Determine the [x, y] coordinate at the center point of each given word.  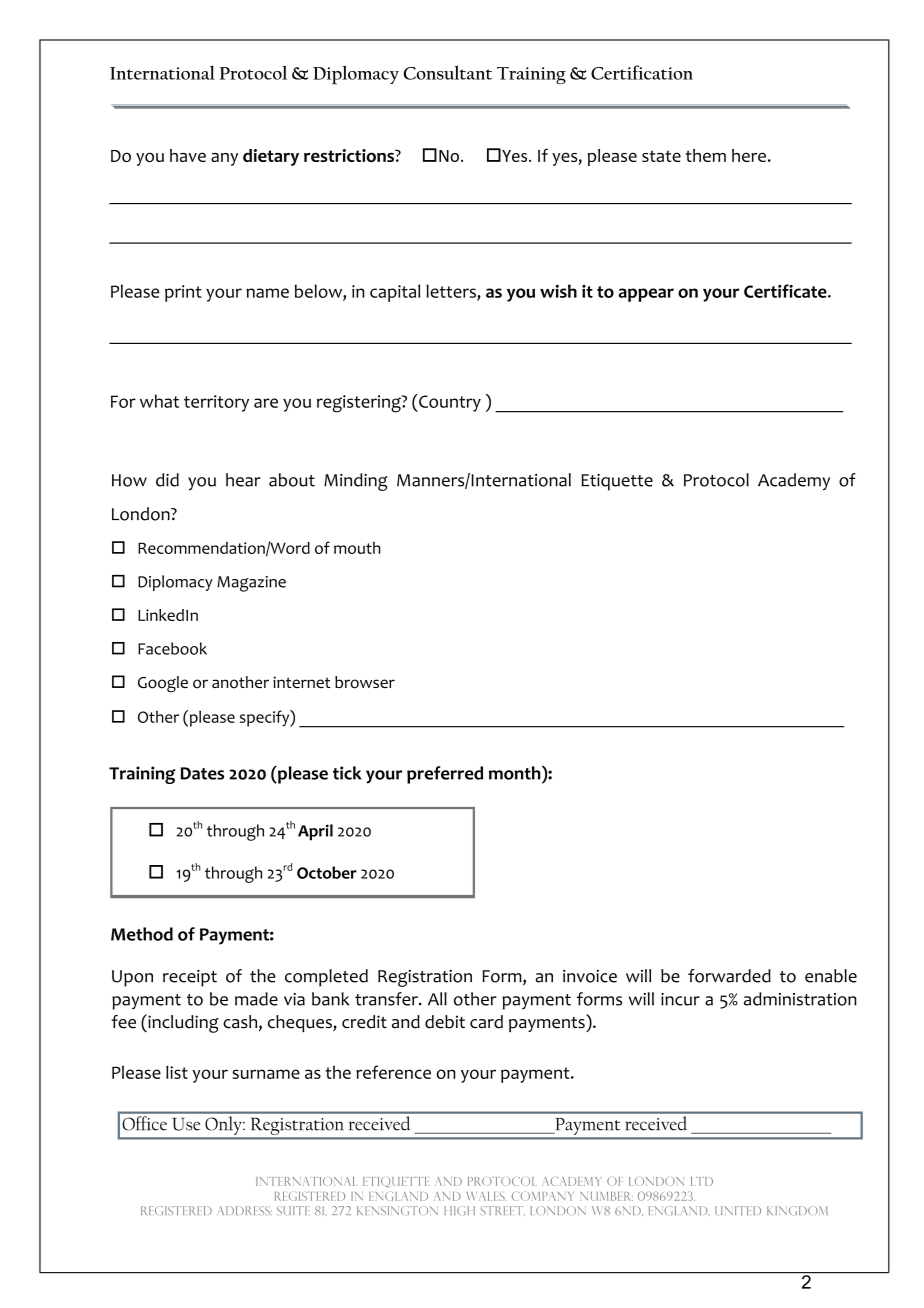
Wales [486, 1196]
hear [243, 480]
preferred [445, 775]
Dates [202, 773]
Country [449, 403]
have [188, 155]
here [749, 155]
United [738, 1210]
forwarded [729, 976]
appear [646, 295]
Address [244, 1210]
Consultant [447, 72]
